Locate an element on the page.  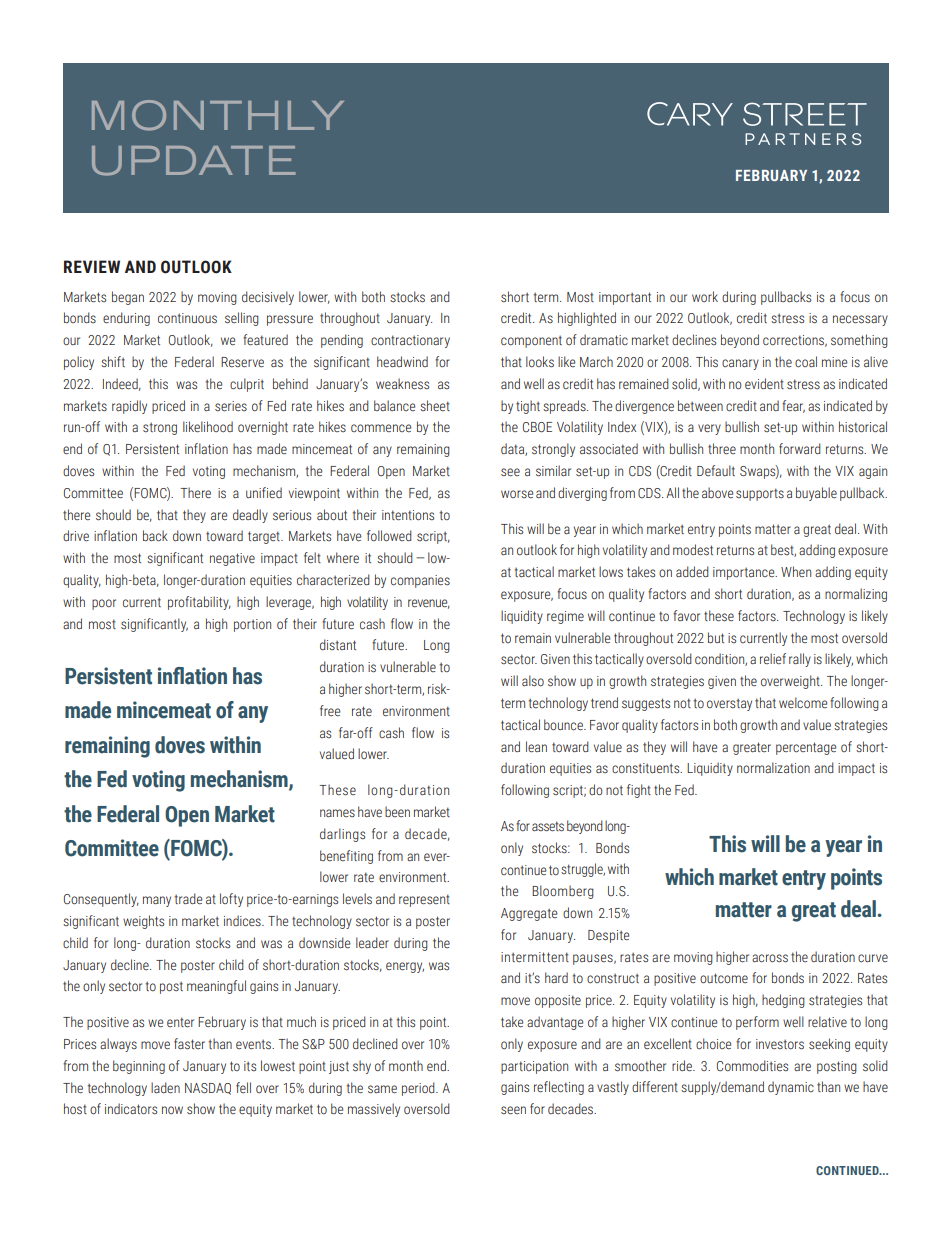
rapidly is located at coordinates (129, 407).
